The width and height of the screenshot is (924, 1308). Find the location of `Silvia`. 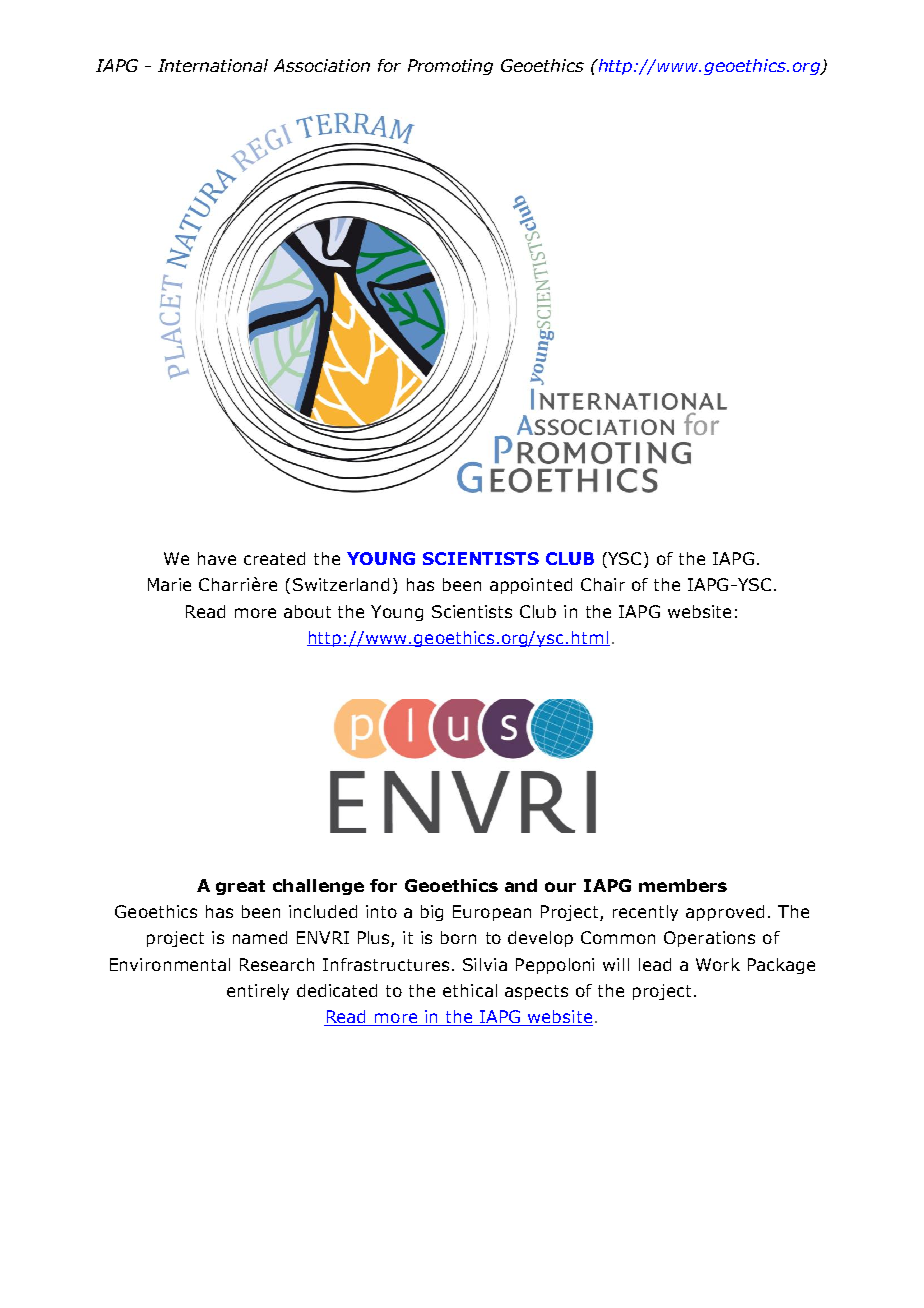

Silvia is located at coordinates (485, 964).
